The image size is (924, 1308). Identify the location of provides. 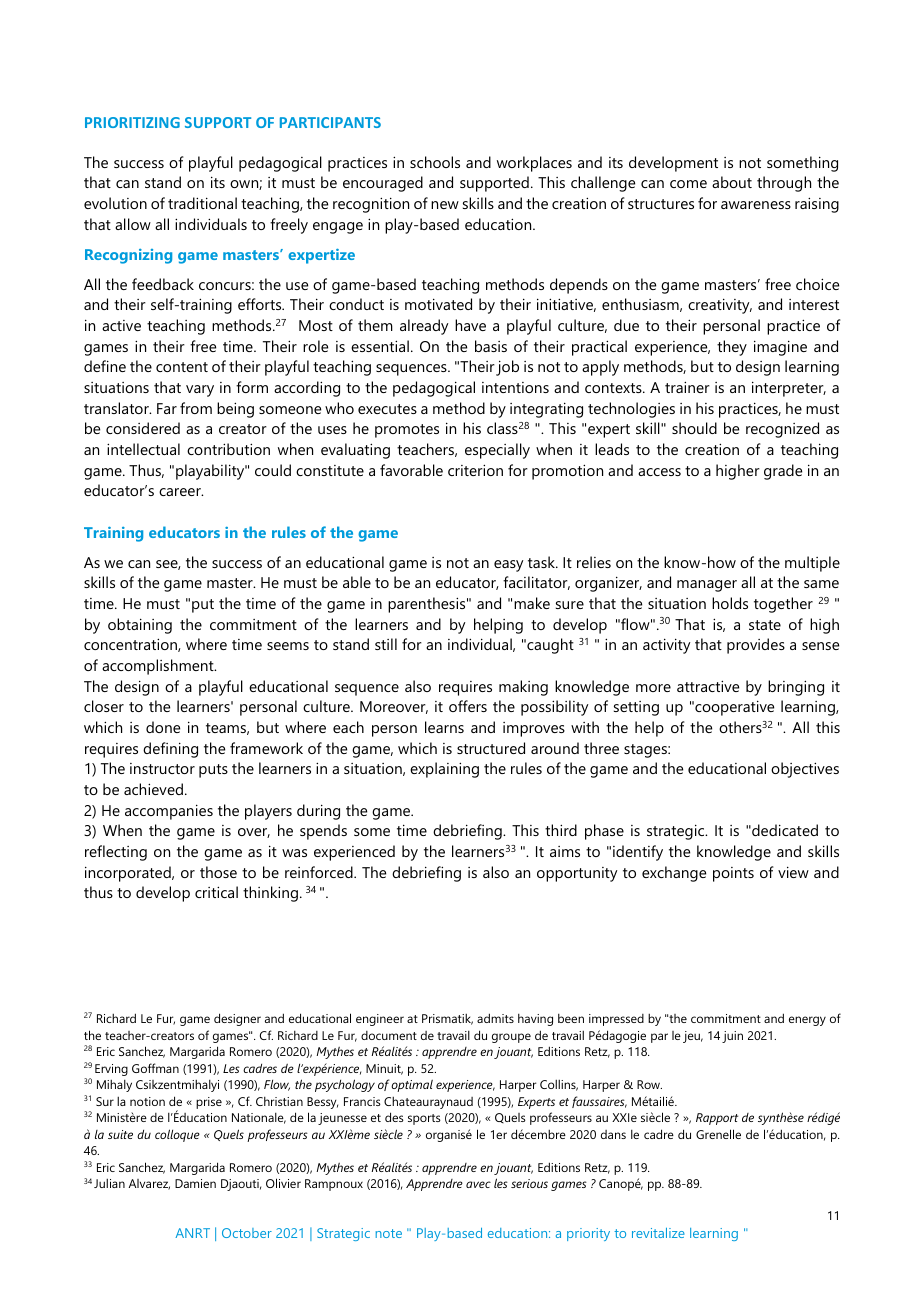
(756, 646).
